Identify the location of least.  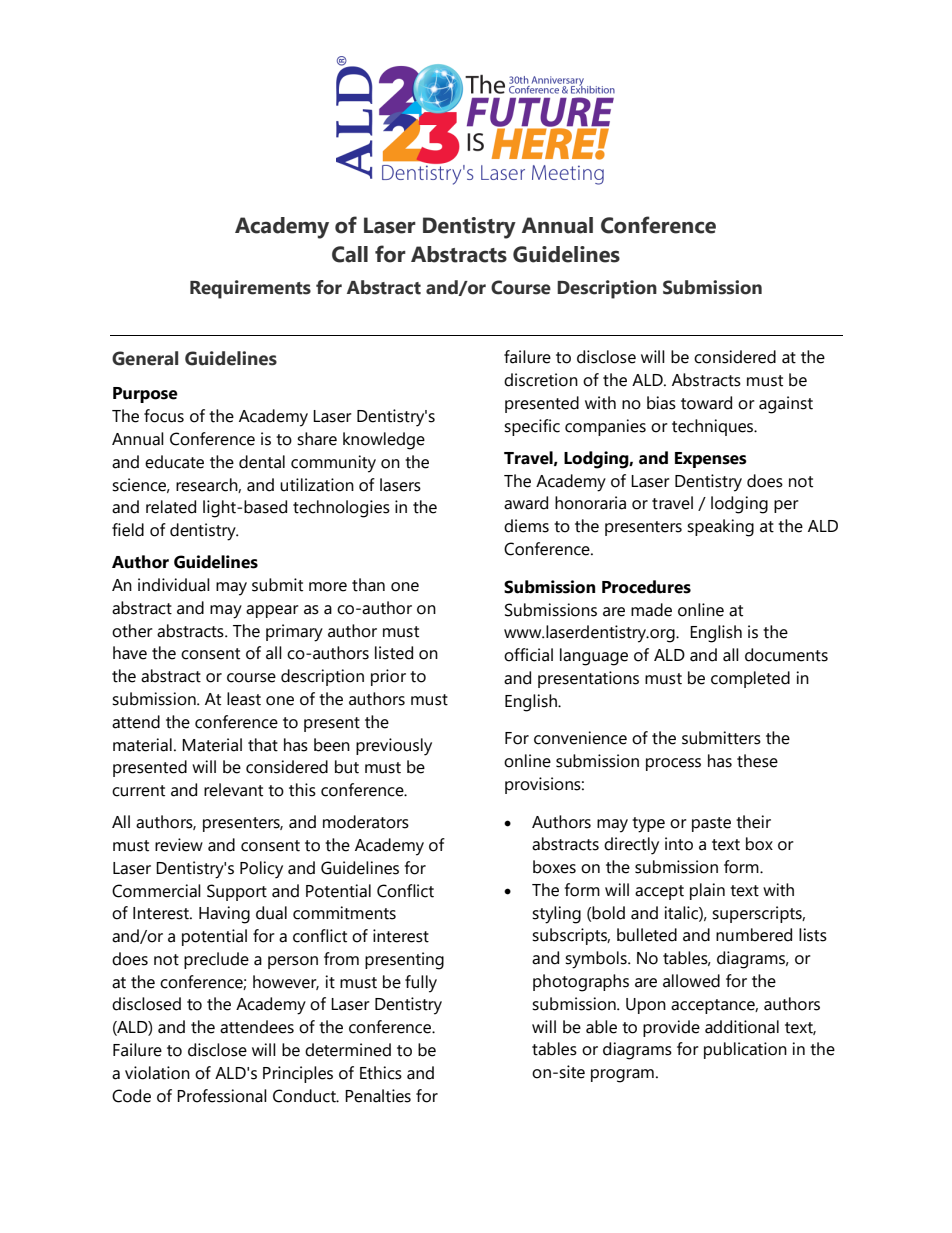
(244, 699).
